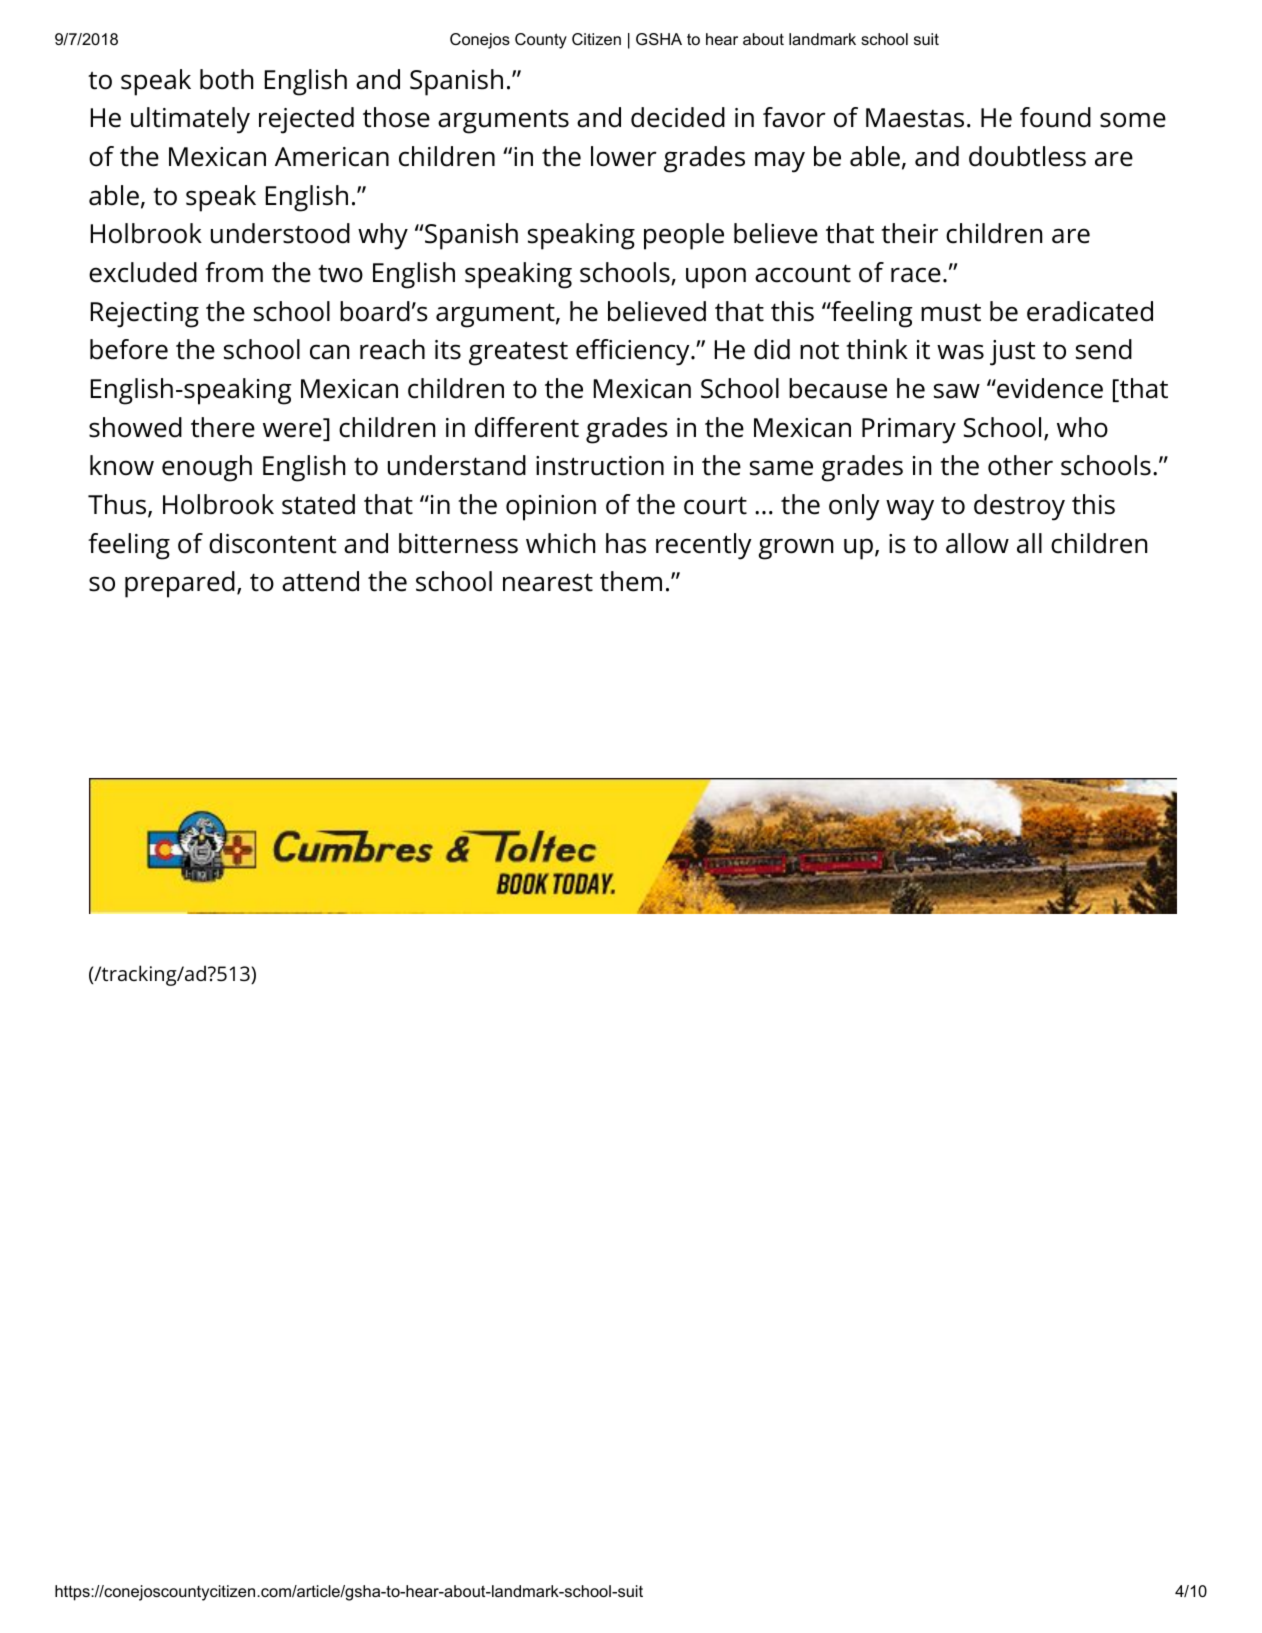 The height and width of the page is (1633, 1262). What do you see at coordinates (226, 79) in the page?
I see `both` at bounding box center [226, 79].
